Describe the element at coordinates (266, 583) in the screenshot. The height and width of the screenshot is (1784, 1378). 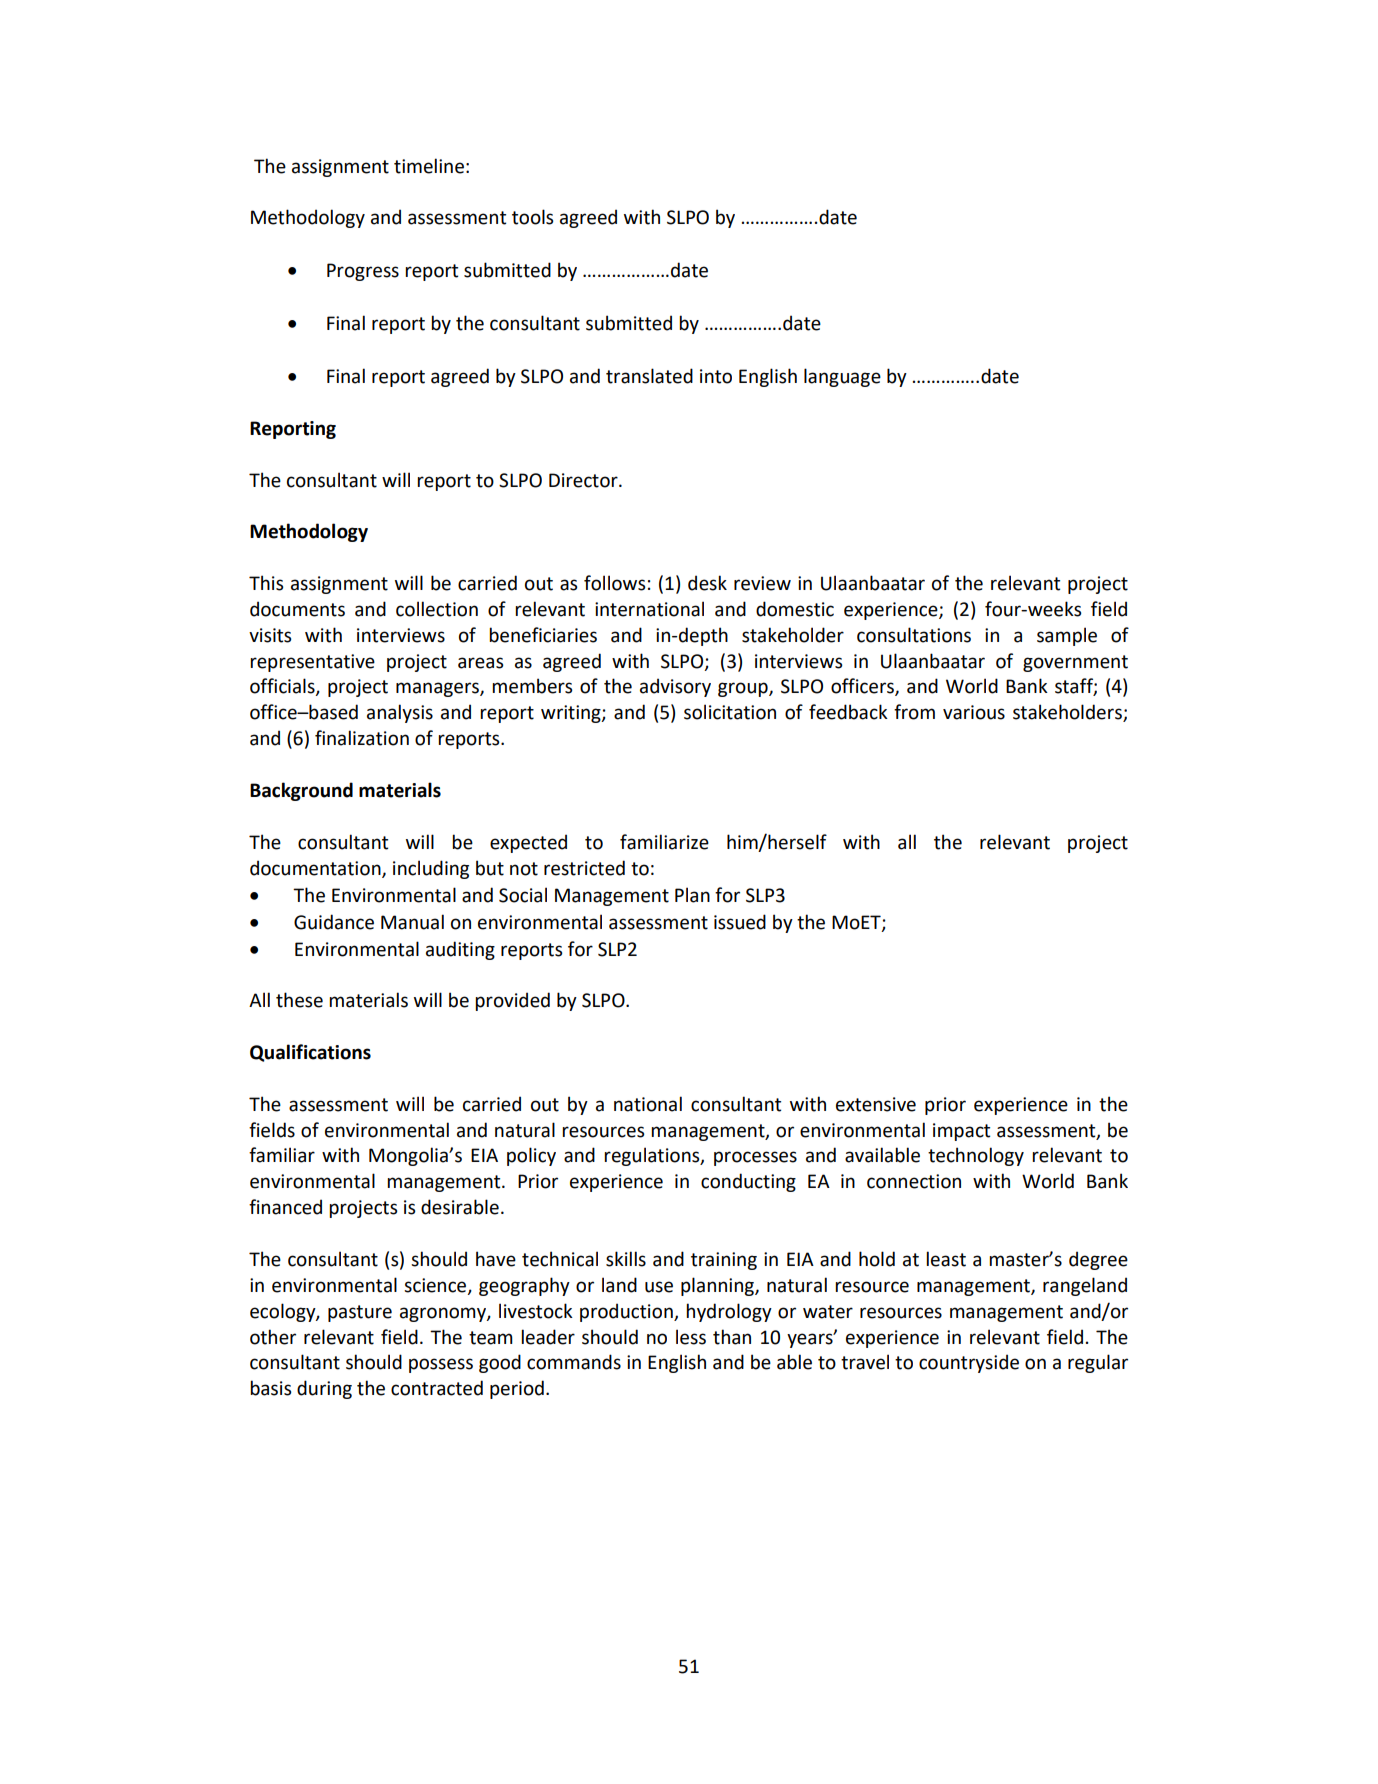
I see `This` at that location.
